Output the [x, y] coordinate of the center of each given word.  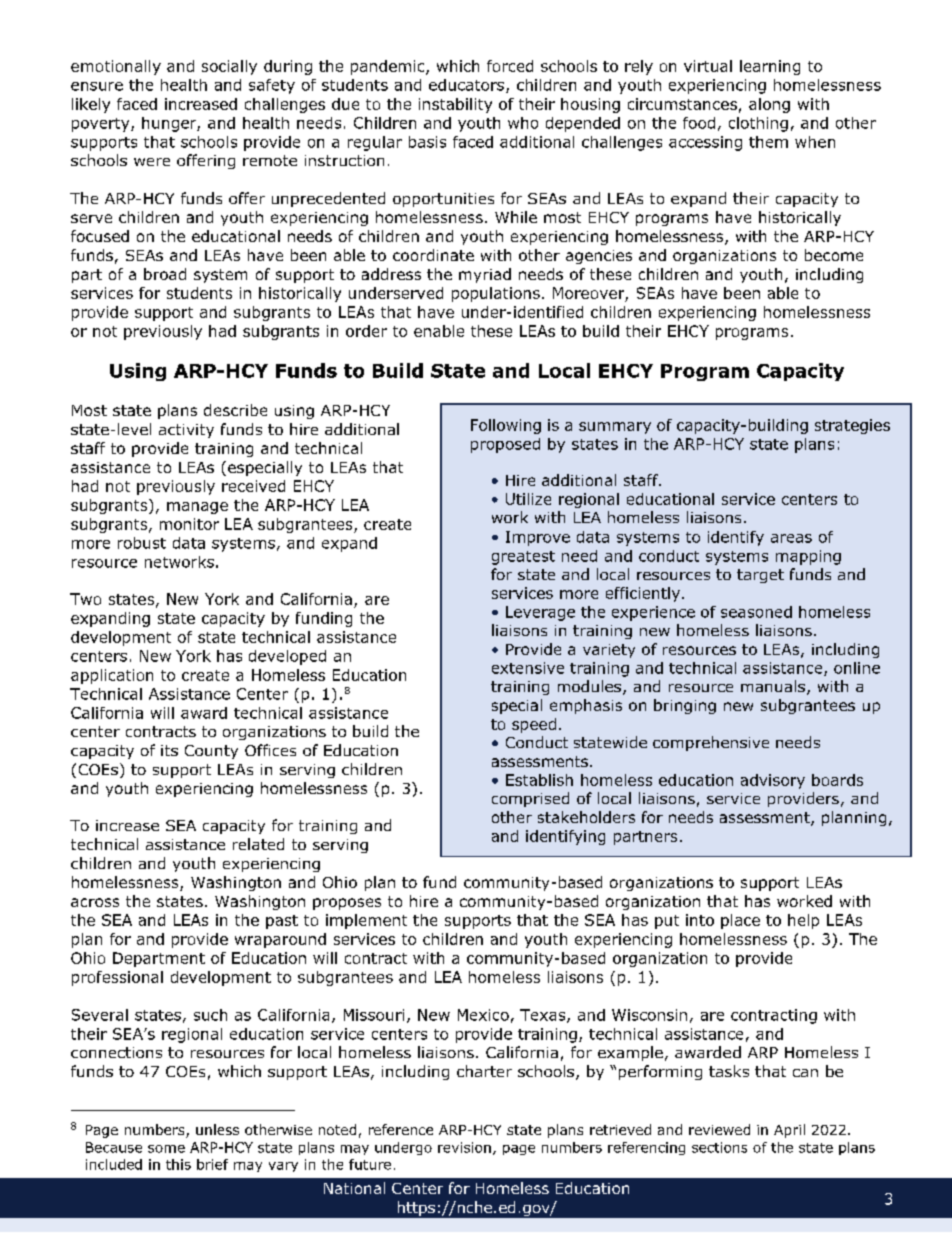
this [178, 1164]
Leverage [540, 613]
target [760, 576]
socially [229, 67]
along [769, 105]
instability [455, 105]
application [112, 676]
